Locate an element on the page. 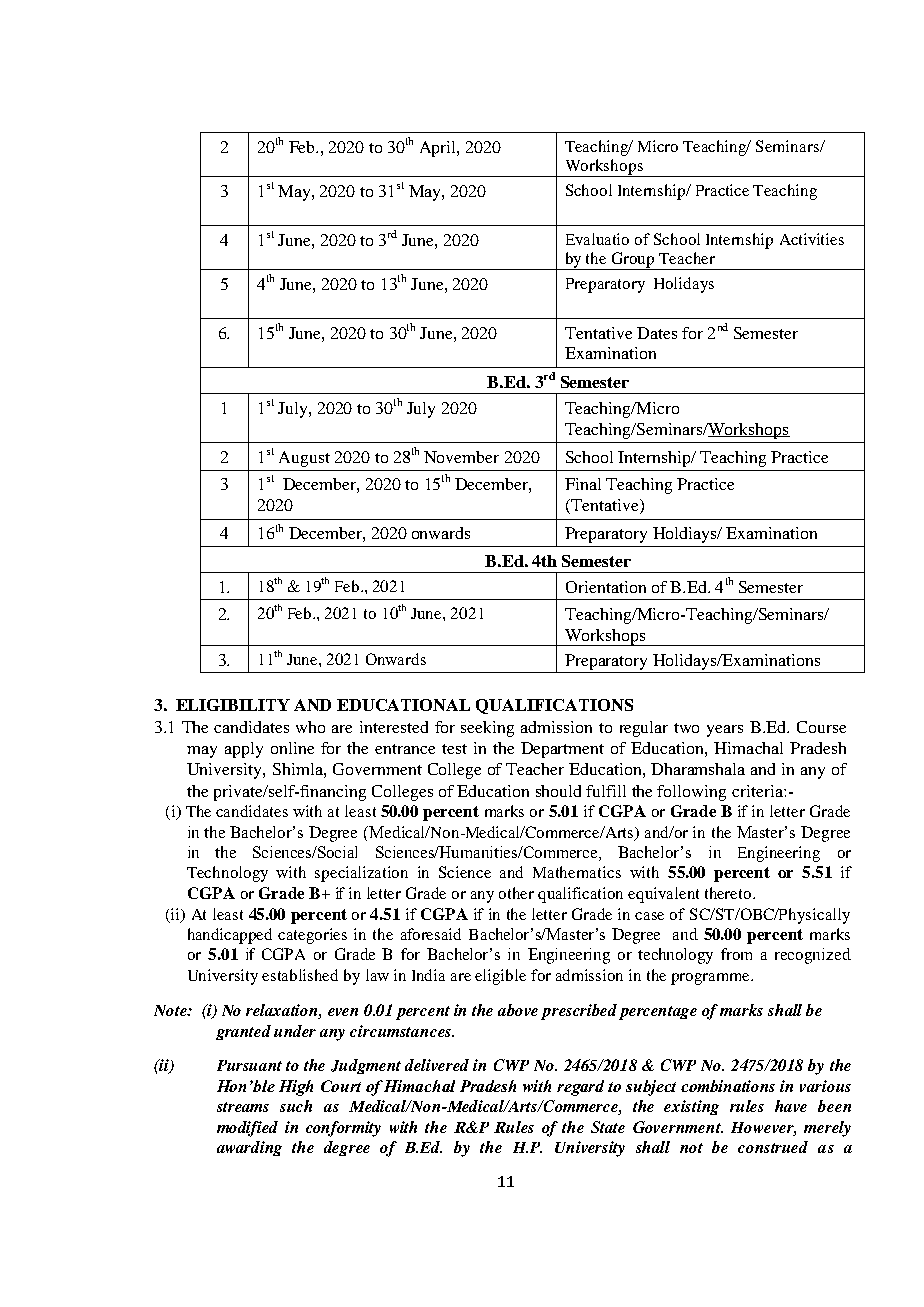  August is located at coordinates (304, 459).
